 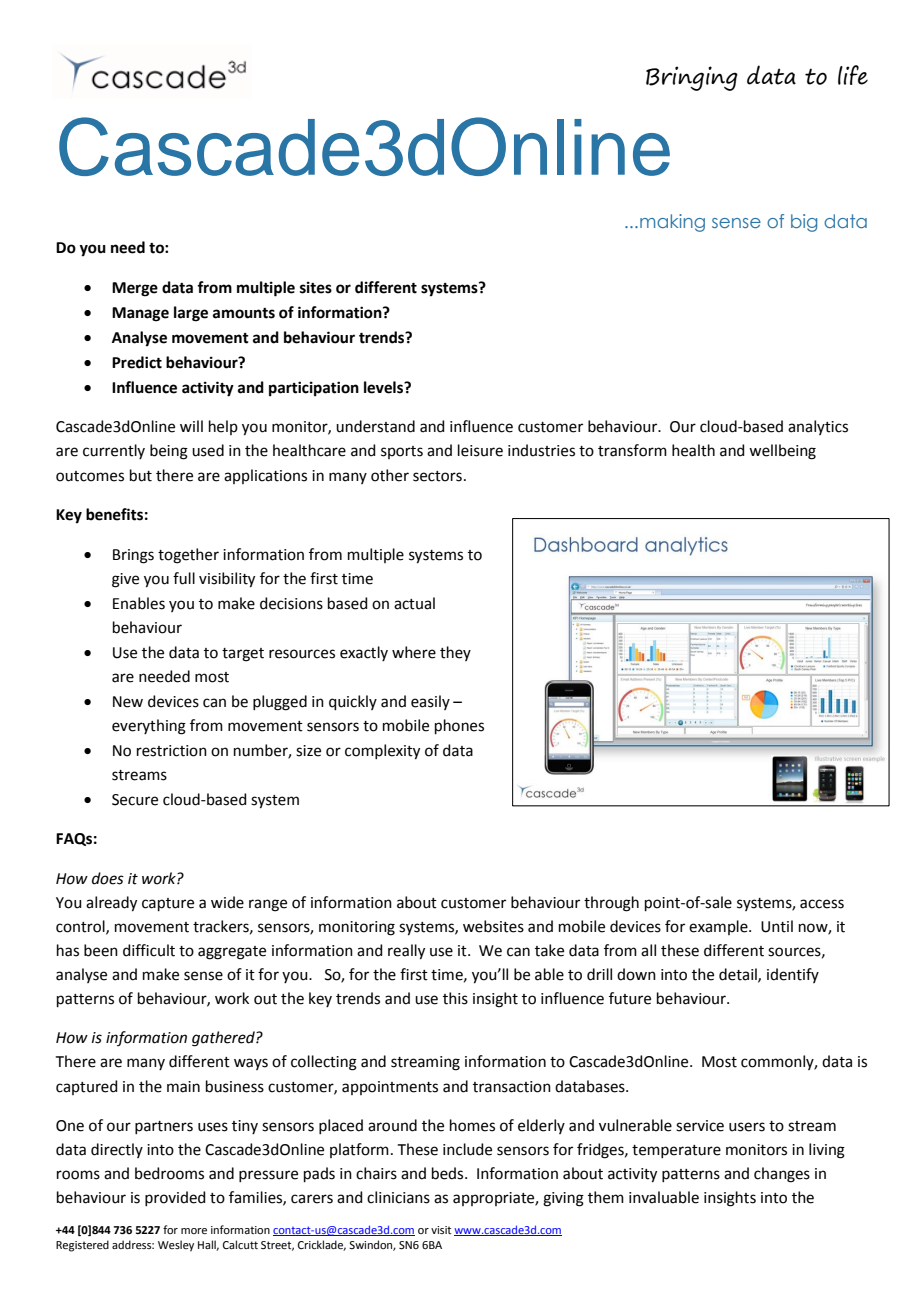 What do you see at coordinates (853, 75) in the image?
I see `life` at bounding box center [853, 75].
